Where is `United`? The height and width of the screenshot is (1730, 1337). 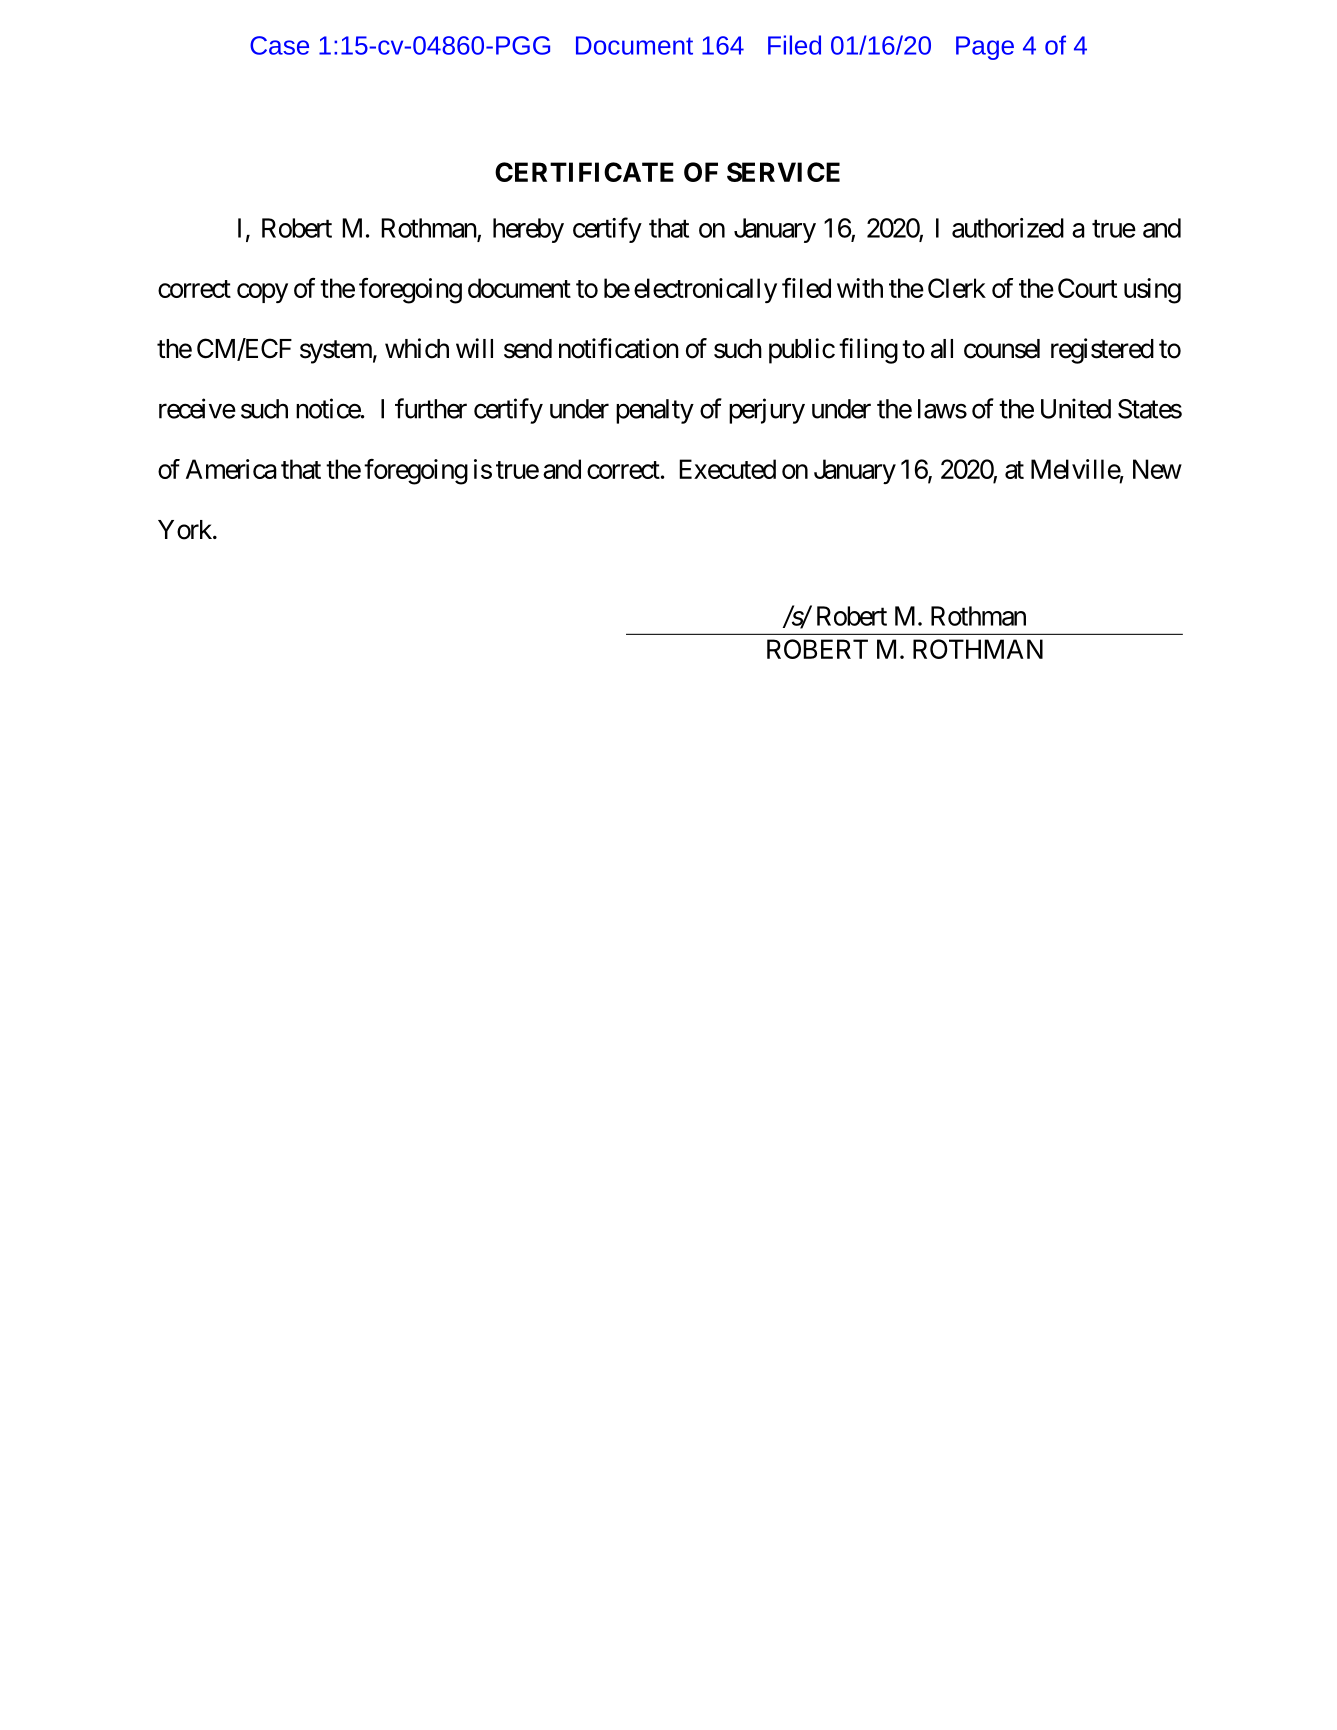
United is located at coordinates (1076, 408).
